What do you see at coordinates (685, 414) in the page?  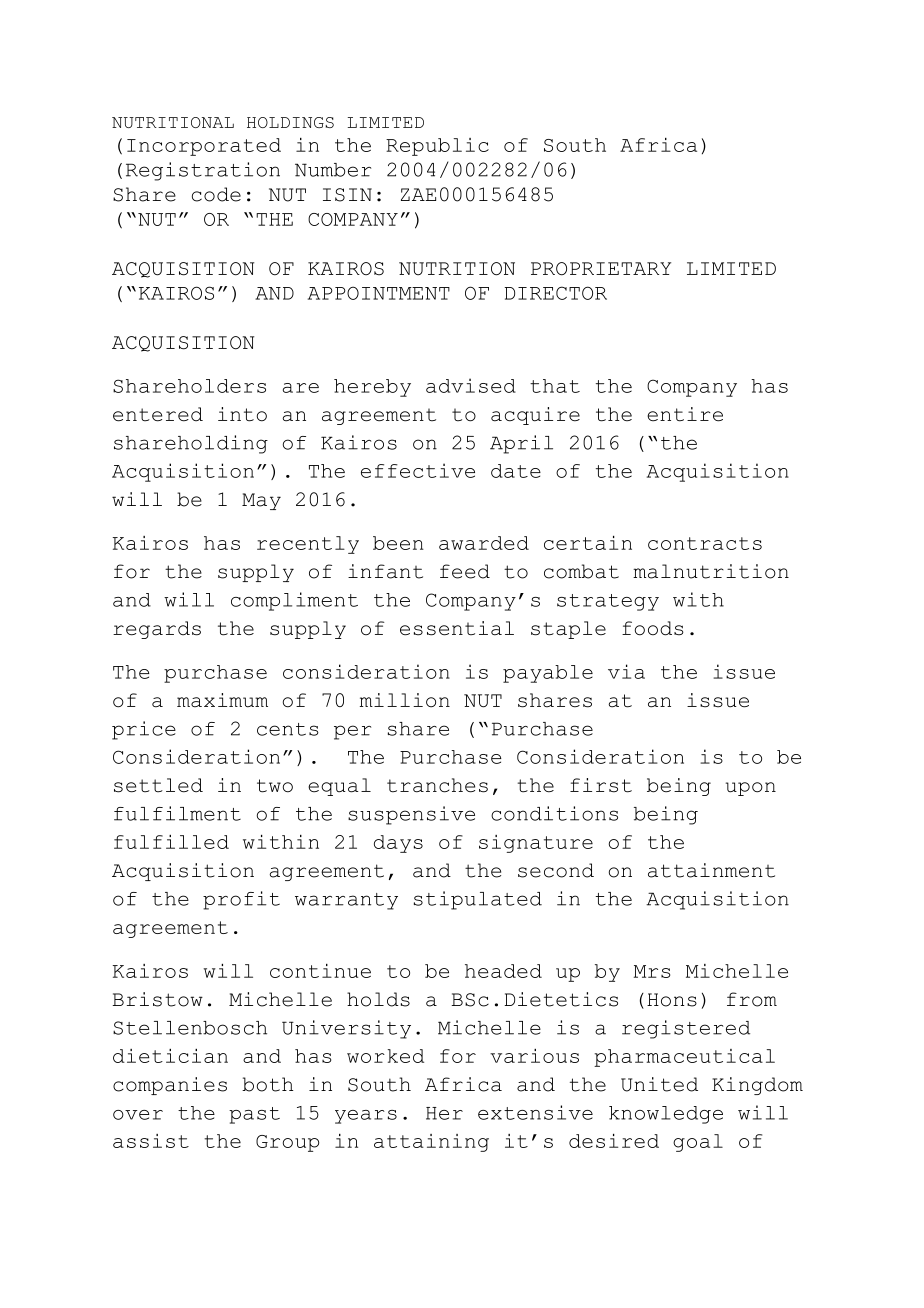 I see `entire` at bounding box center [685, 414].
